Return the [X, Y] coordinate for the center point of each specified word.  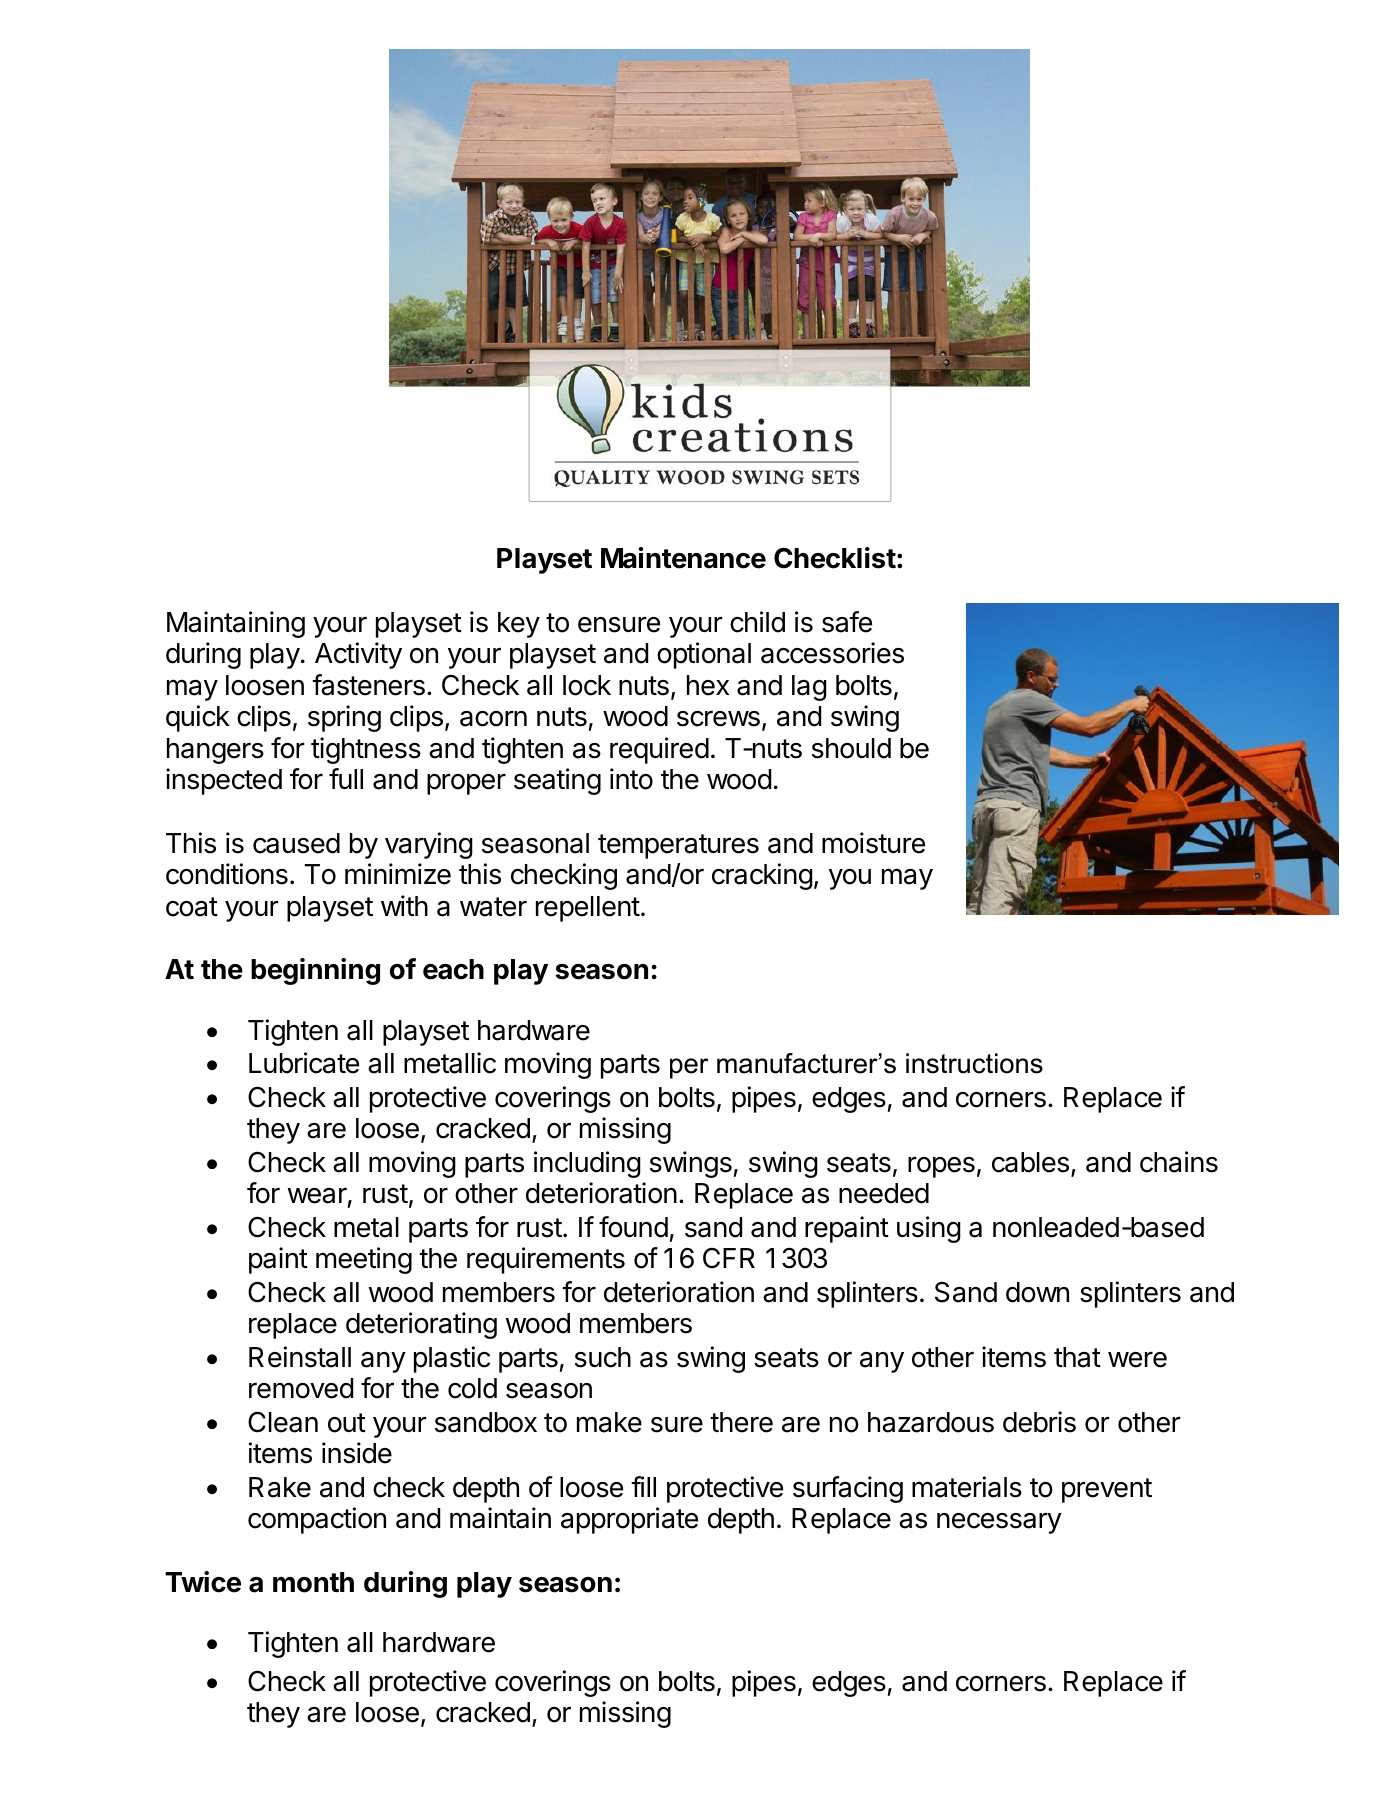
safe [847, 622]
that [1077, 1357]
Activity [358, 655]
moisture [873, 843]
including [587, 1164]
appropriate [629, 1520]
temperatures [678, 846]
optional [704, 655]
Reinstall [300, 1357]
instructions [974, 1063]
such [603, 1357]
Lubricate [304, 1063]
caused [296, 843]
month [313, 1582]
